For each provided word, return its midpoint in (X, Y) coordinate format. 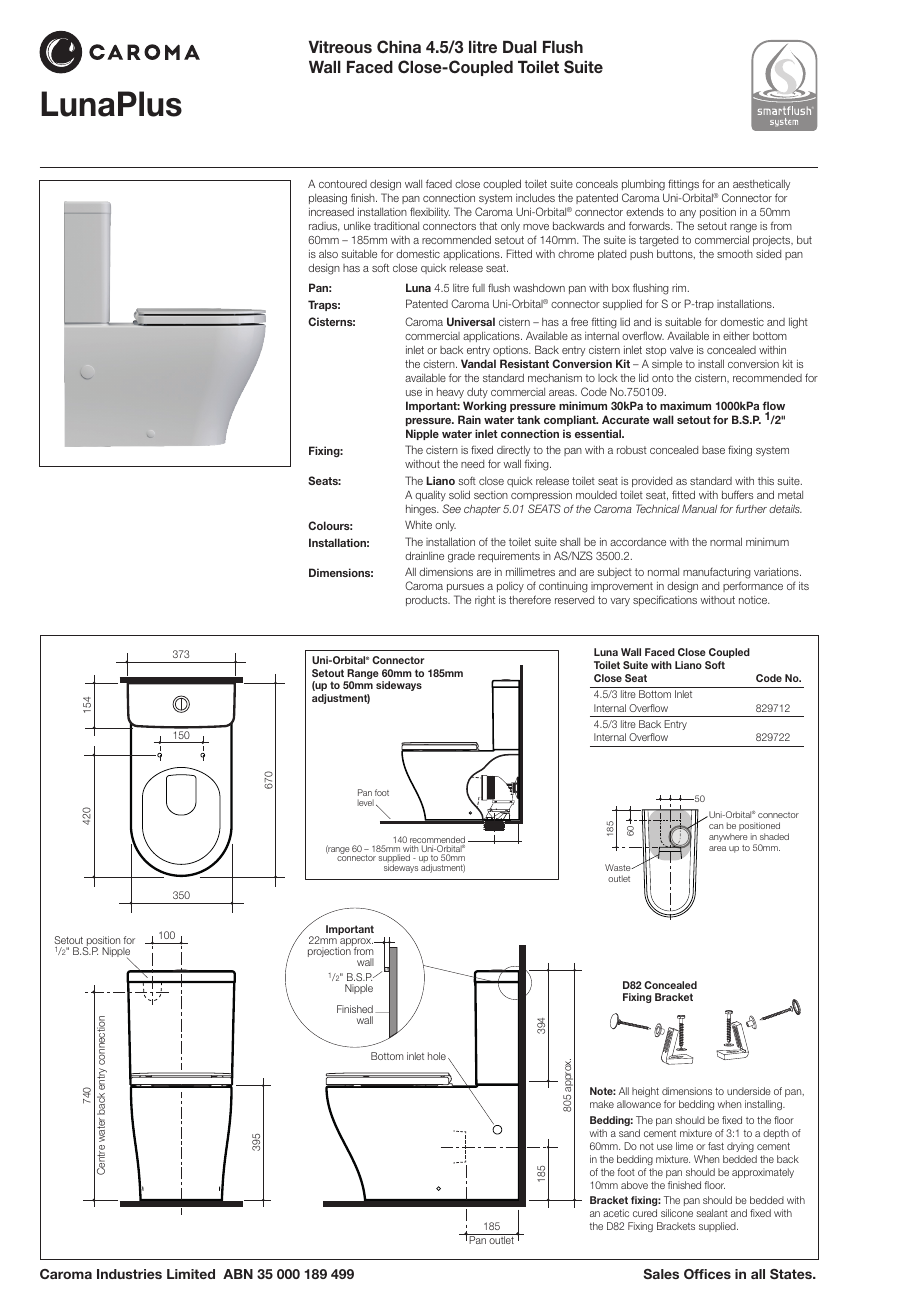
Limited (191, 1274)
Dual (520, 47)
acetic (616, 1213)
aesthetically (761, 187)
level (366, 802)
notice (754, 600)
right (485, 601)
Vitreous (340, 47)
